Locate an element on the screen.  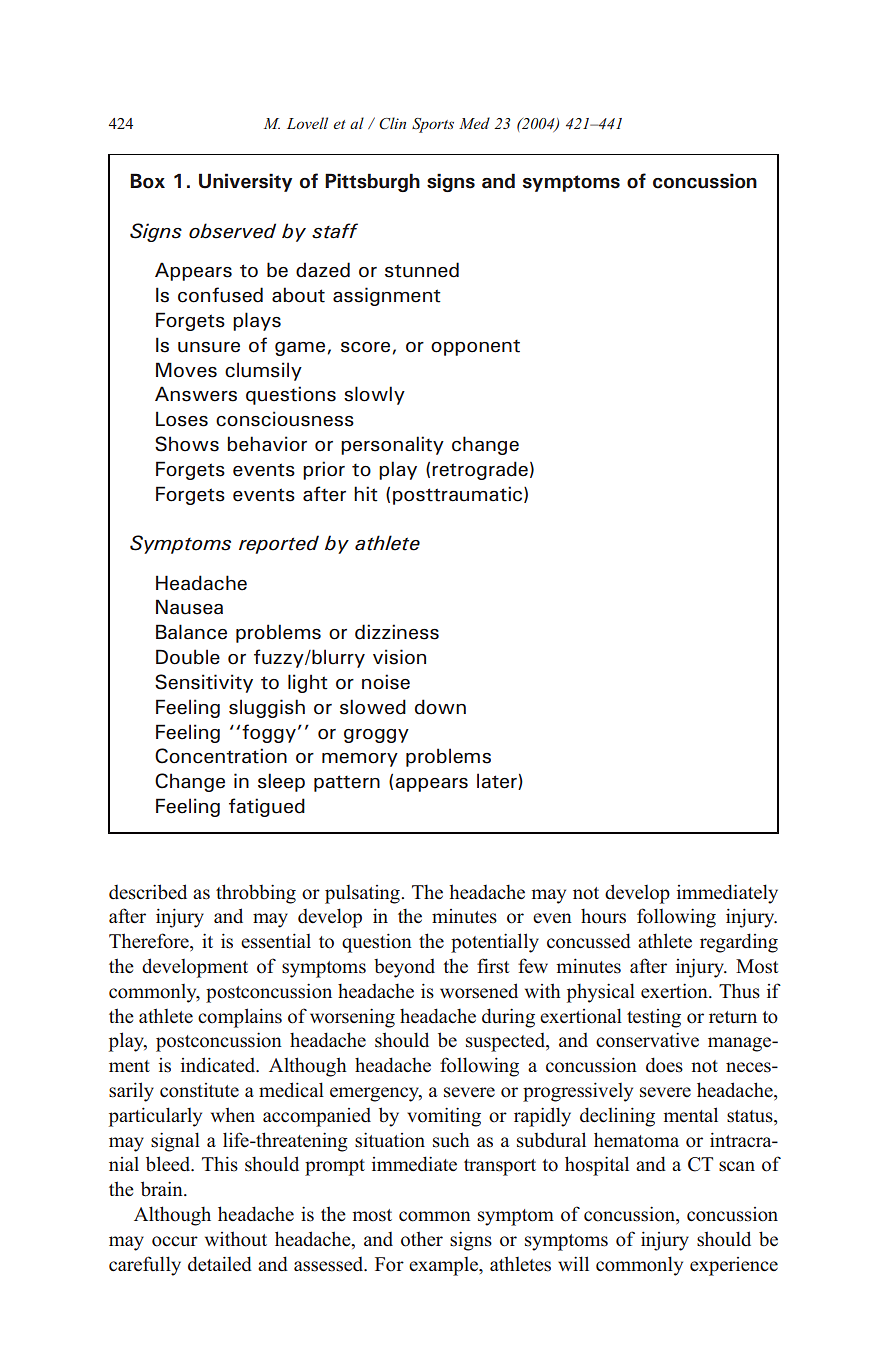
down is located at coordinates (440, 707).
